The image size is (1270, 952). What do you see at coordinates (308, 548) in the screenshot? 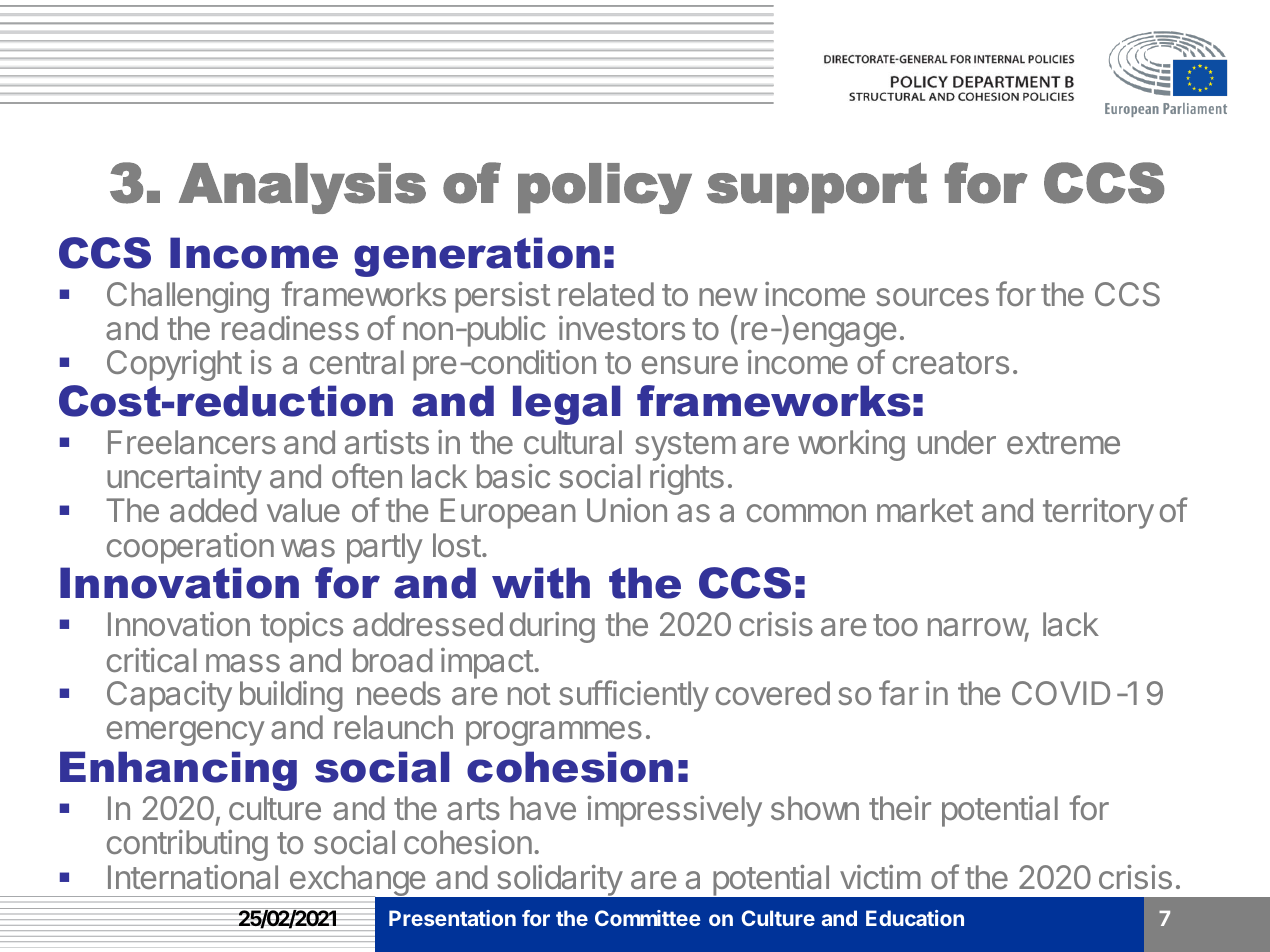
I see `was` at bounding box center [308, 548].
